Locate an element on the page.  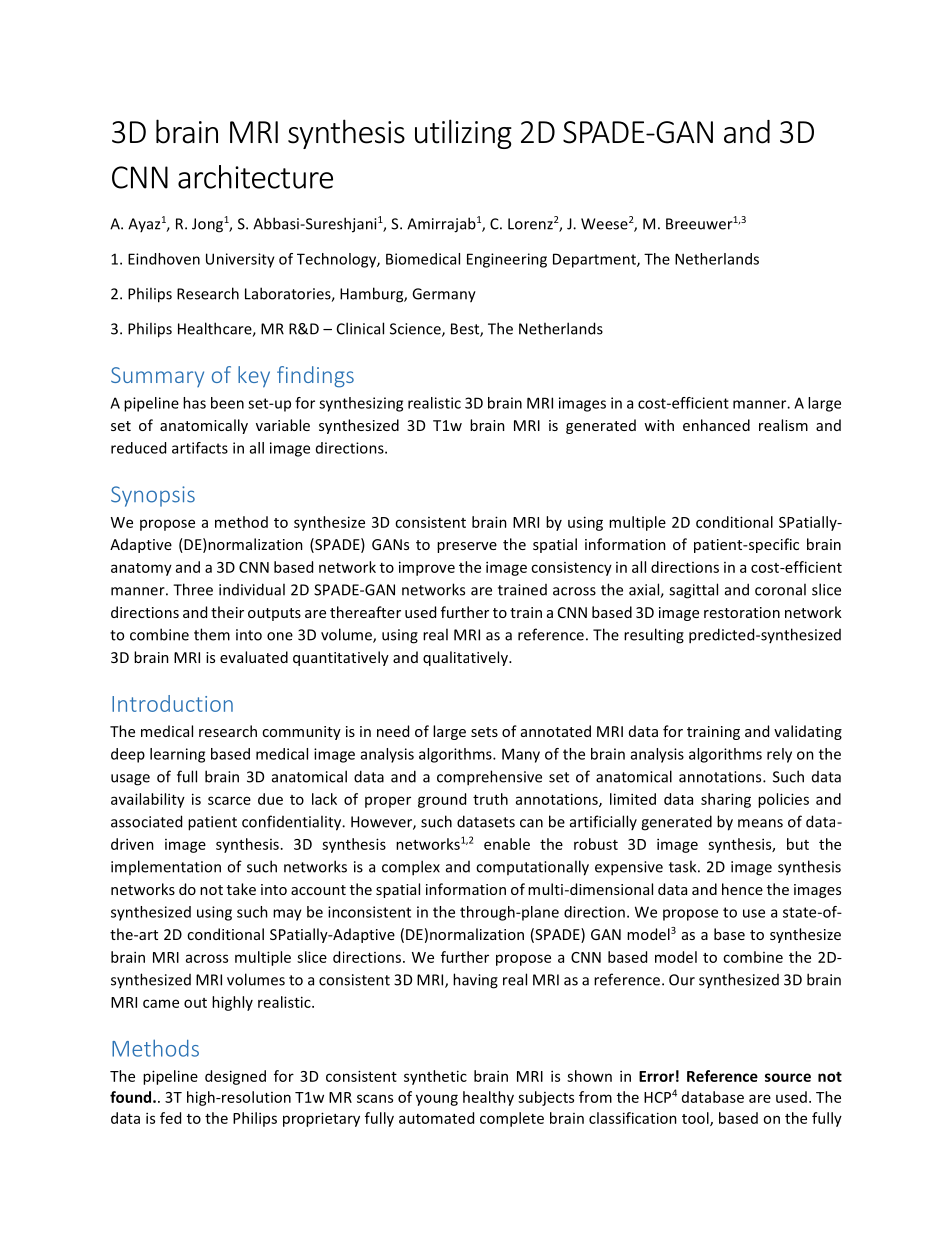
healthy is located at coordinates (488, 1098).
